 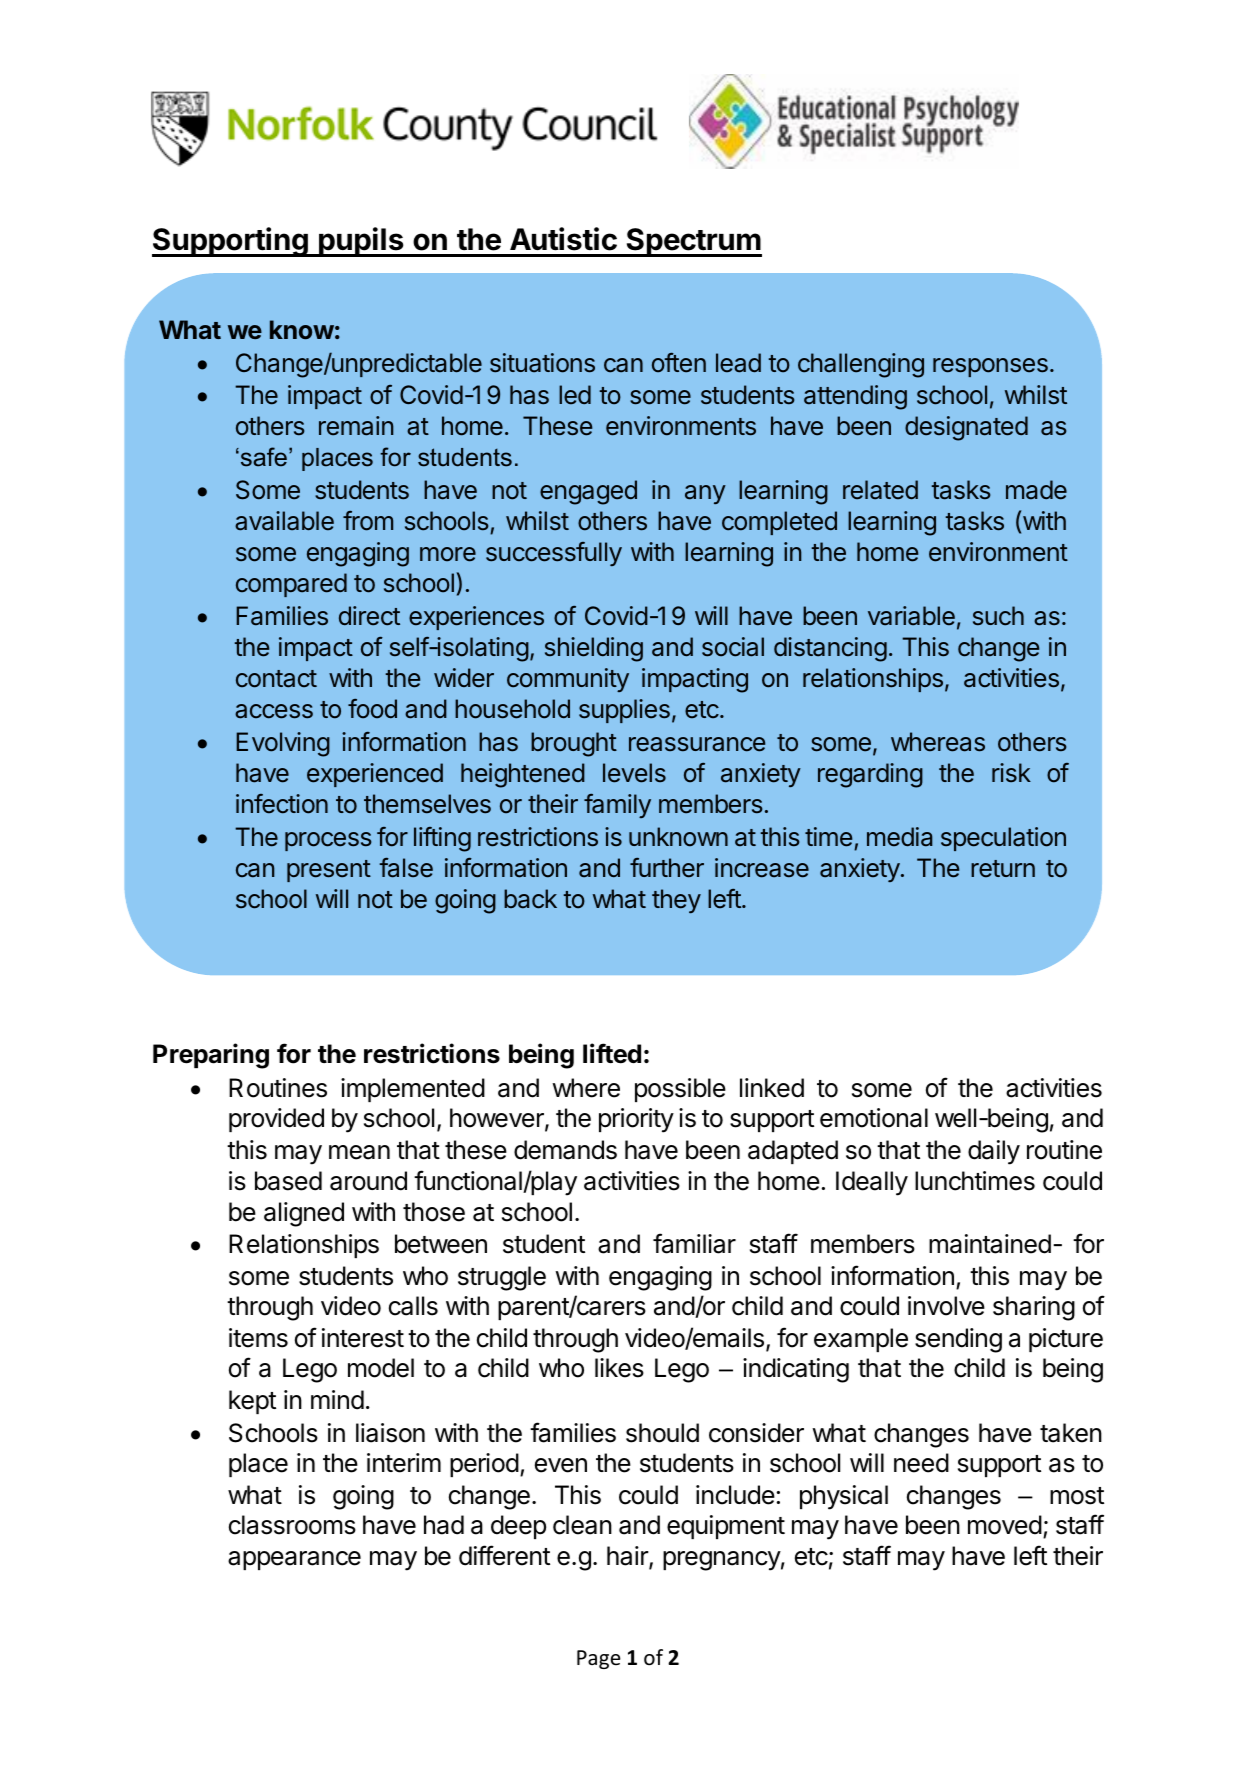 What do you see at coordinates (946, 1306) in the screenshot?
I see `involve` at bounding box center [946, 1306].
